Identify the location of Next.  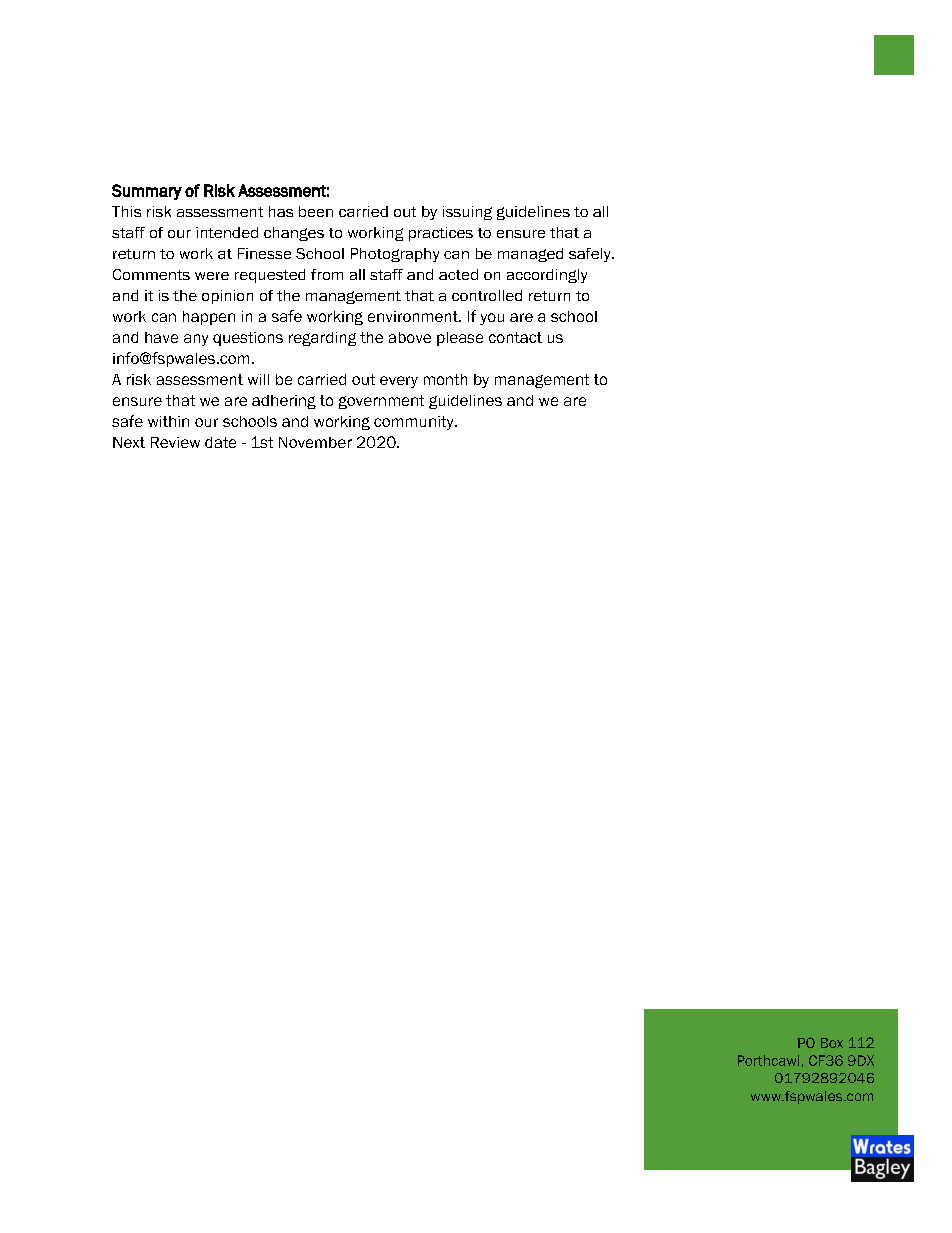
(129, 442).
